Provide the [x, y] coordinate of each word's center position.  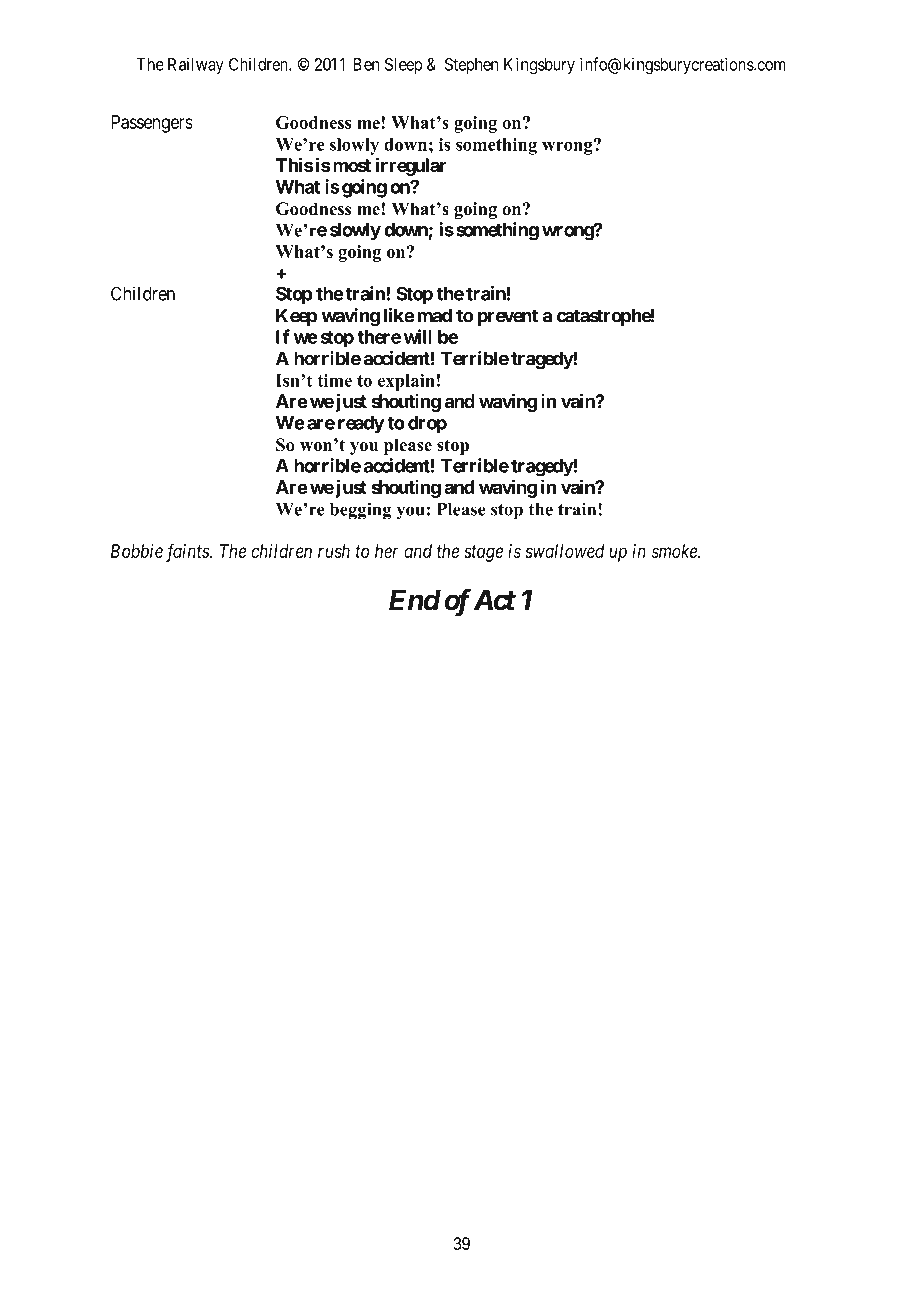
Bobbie [137, 551]
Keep [296, 317]
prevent [507, 317]
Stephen [471, 66]
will [418, 336]
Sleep [403, 66]
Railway [196, 65]
